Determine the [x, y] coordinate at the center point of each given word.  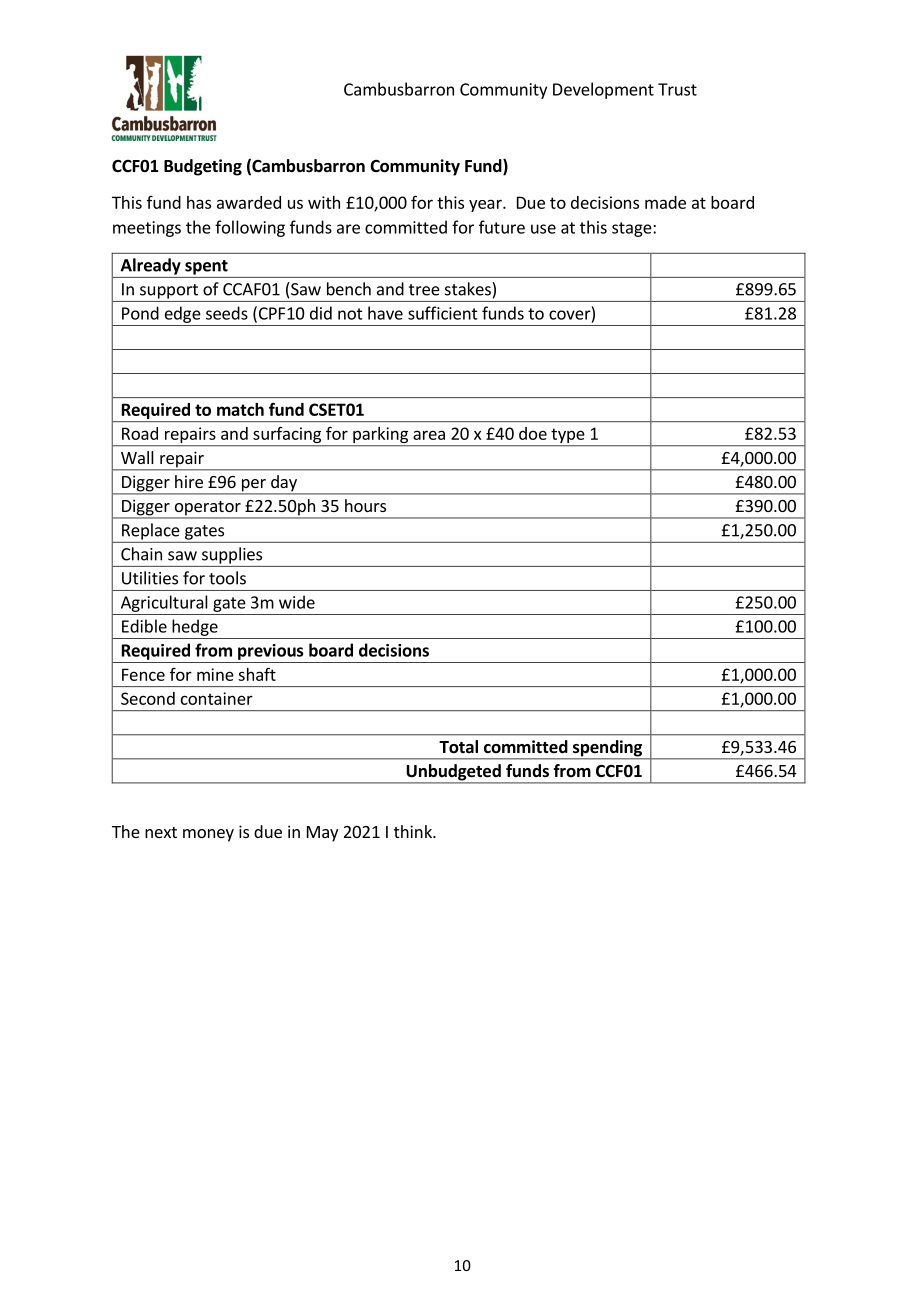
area [429, 435]
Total [458, 747]
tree [424, 290]
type [568, 437]
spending [607, 749]
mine [215, 674]
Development [603, 90]
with [324, 202]
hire [189, 481]
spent [206, 267]
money [208, 835]
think [414, 831]
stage [633, 229]
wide [297, 602]
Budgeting [203, 167]
